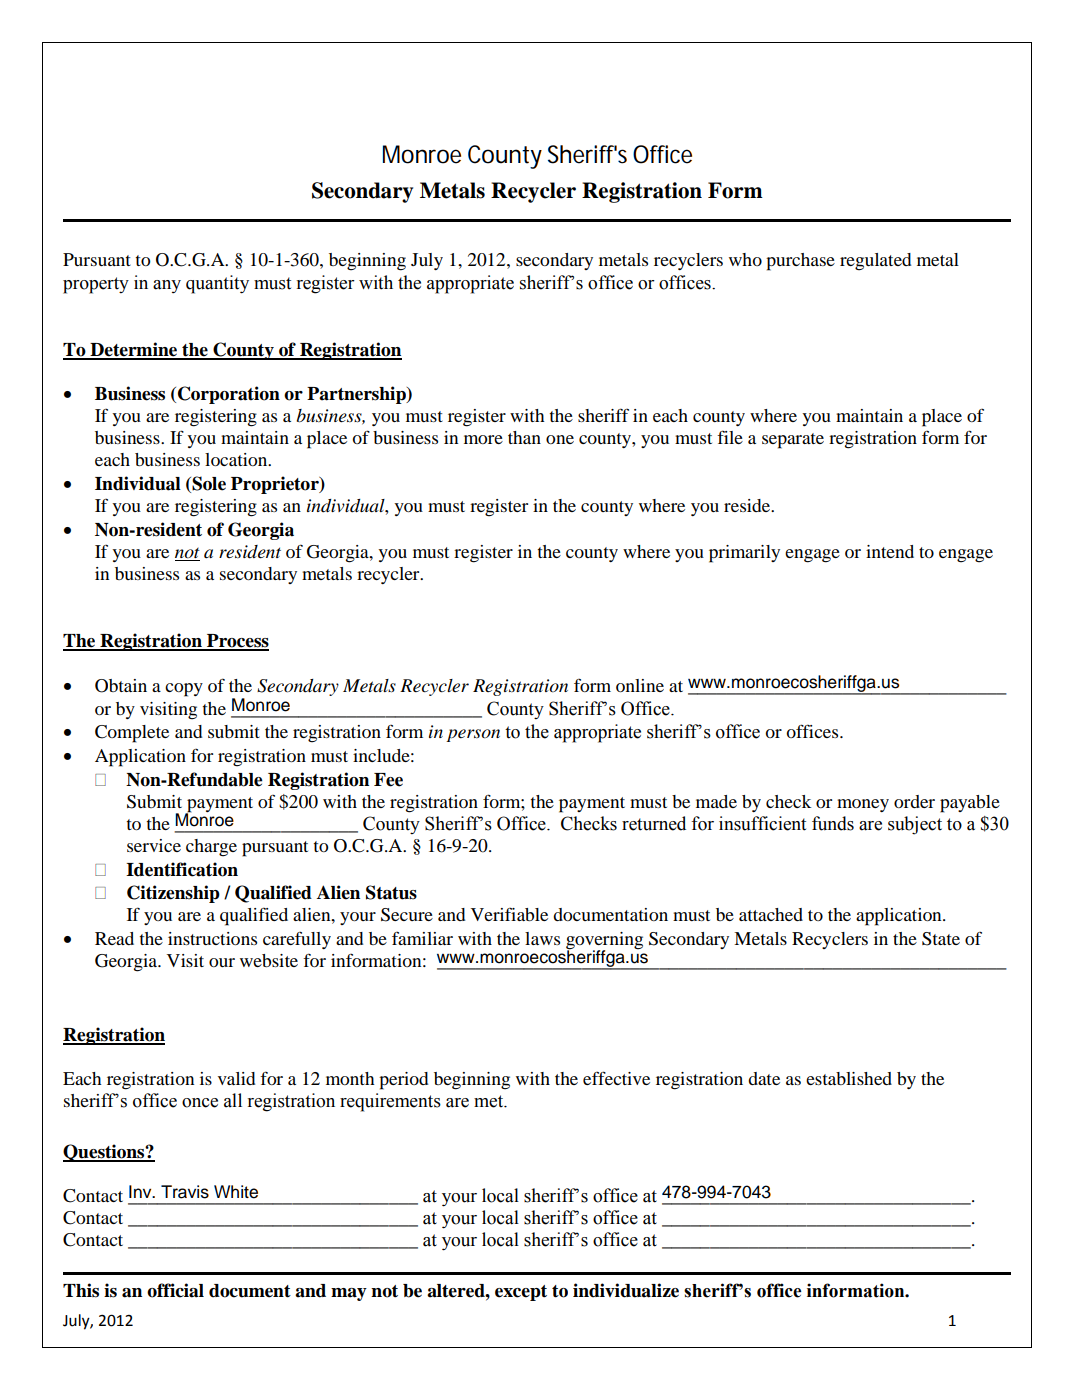 This screenshot has height=1390, width=1074. Describe the element at coordinates (175, 1290) in the screenshot. I see `official` at that location.
